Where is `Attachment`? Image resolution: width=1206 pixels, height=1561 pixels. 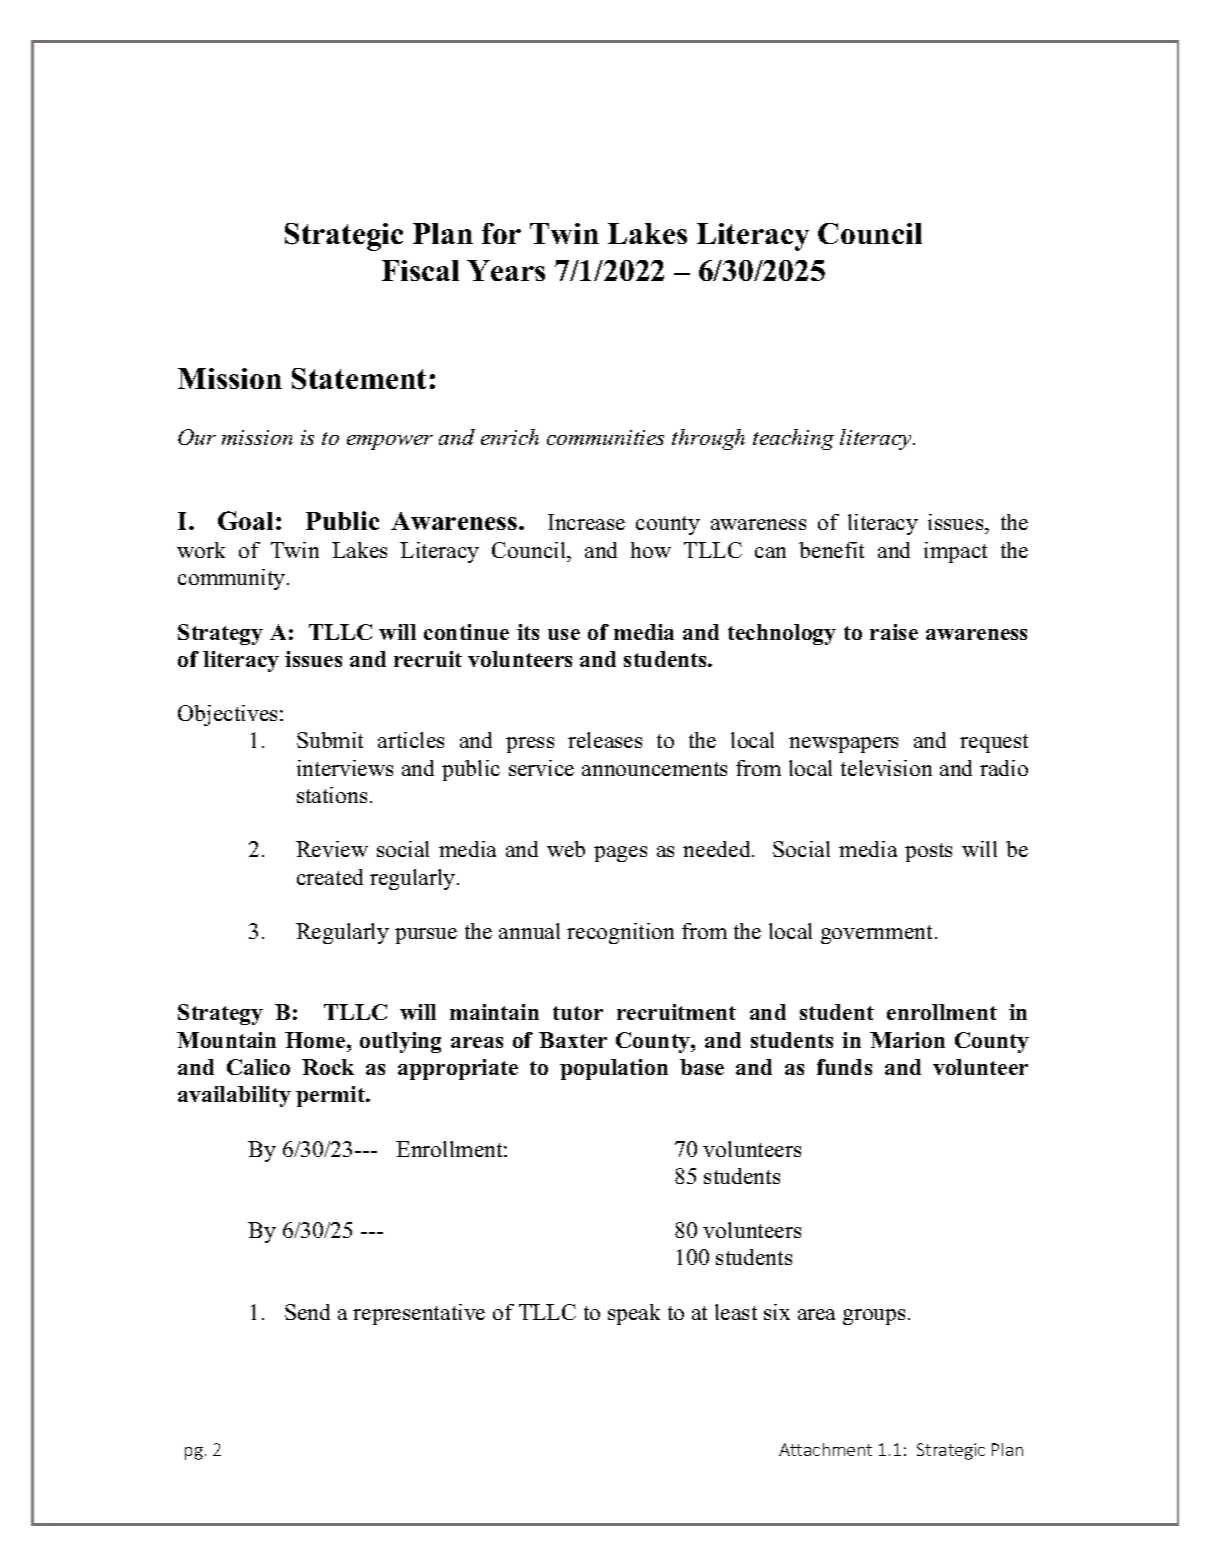
Attachment is located at coordinates (825, 1449).
